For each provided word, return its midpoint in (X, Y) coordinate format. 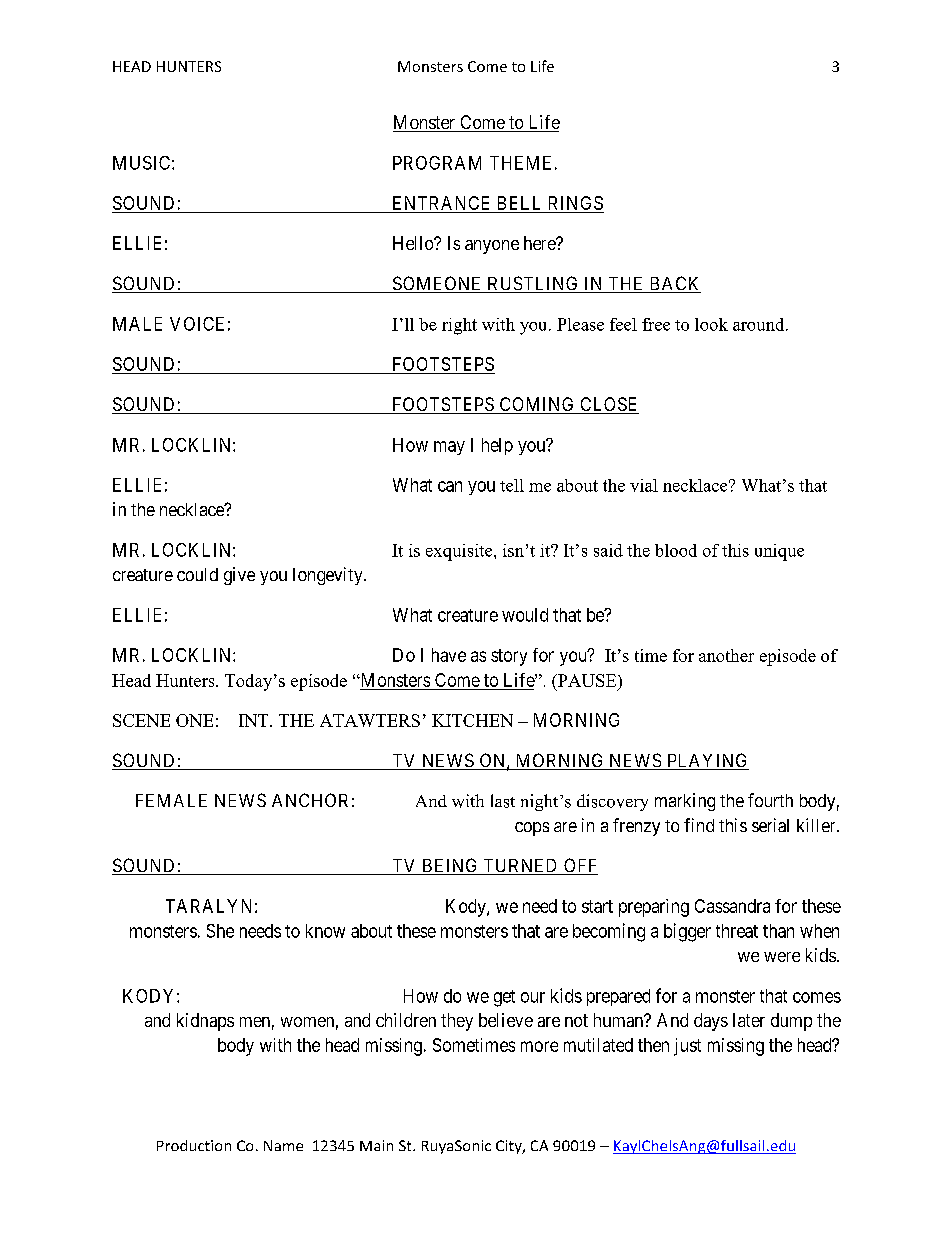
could (197, 574)
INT (255, 720)
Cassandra (732, 906)
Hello (414, 243)
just (687, 1047)
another (726, 655)
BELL (519, 203)
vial (644, 485)
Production (194, 1145)
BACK (674, 284)
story (509, 657)
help (497, 446)
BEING (450, 866)
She (220, 931)
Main (376, 1145)
